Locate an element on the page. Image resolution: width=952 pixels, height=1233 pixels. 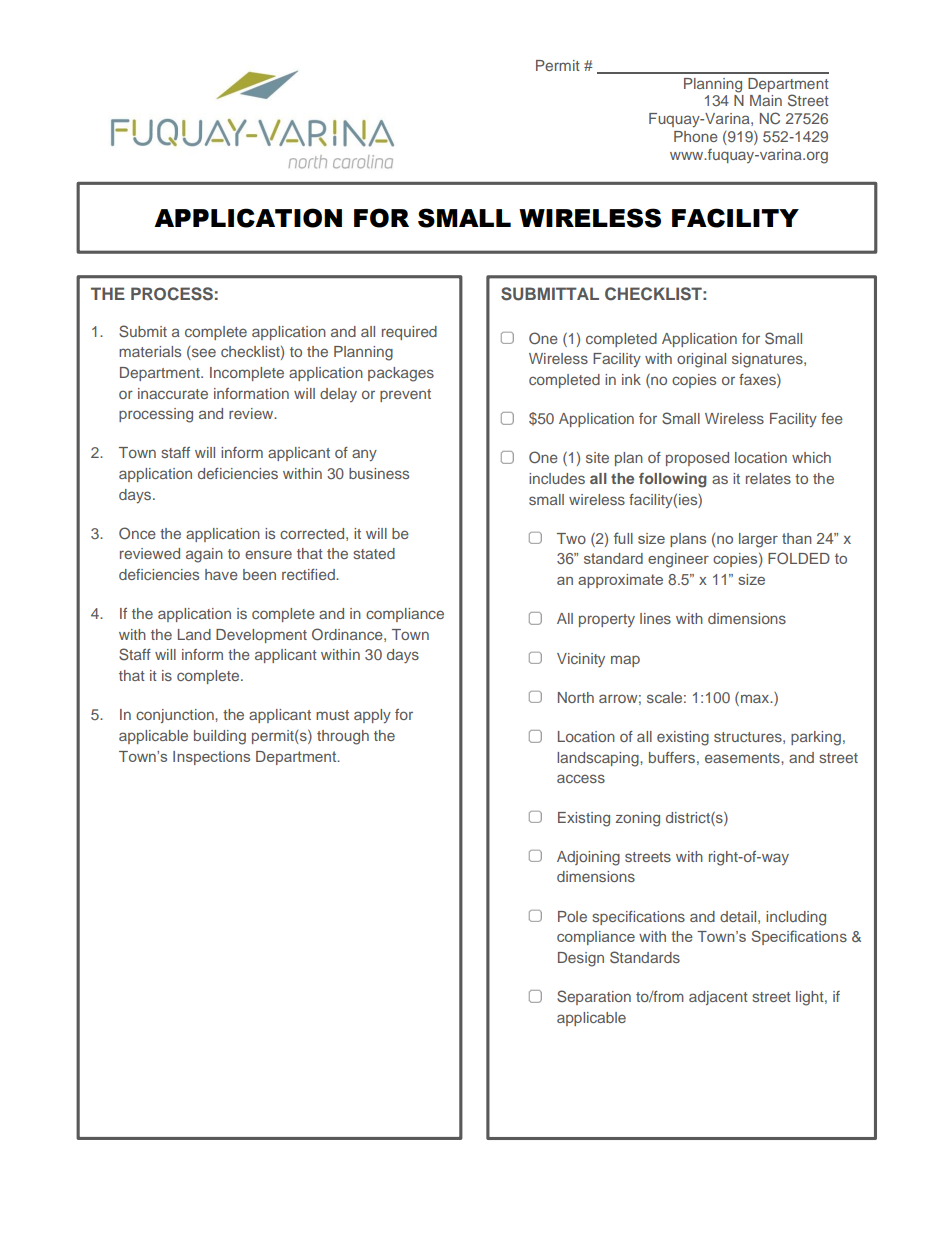
prevent is located at coordinates (405, 395).
